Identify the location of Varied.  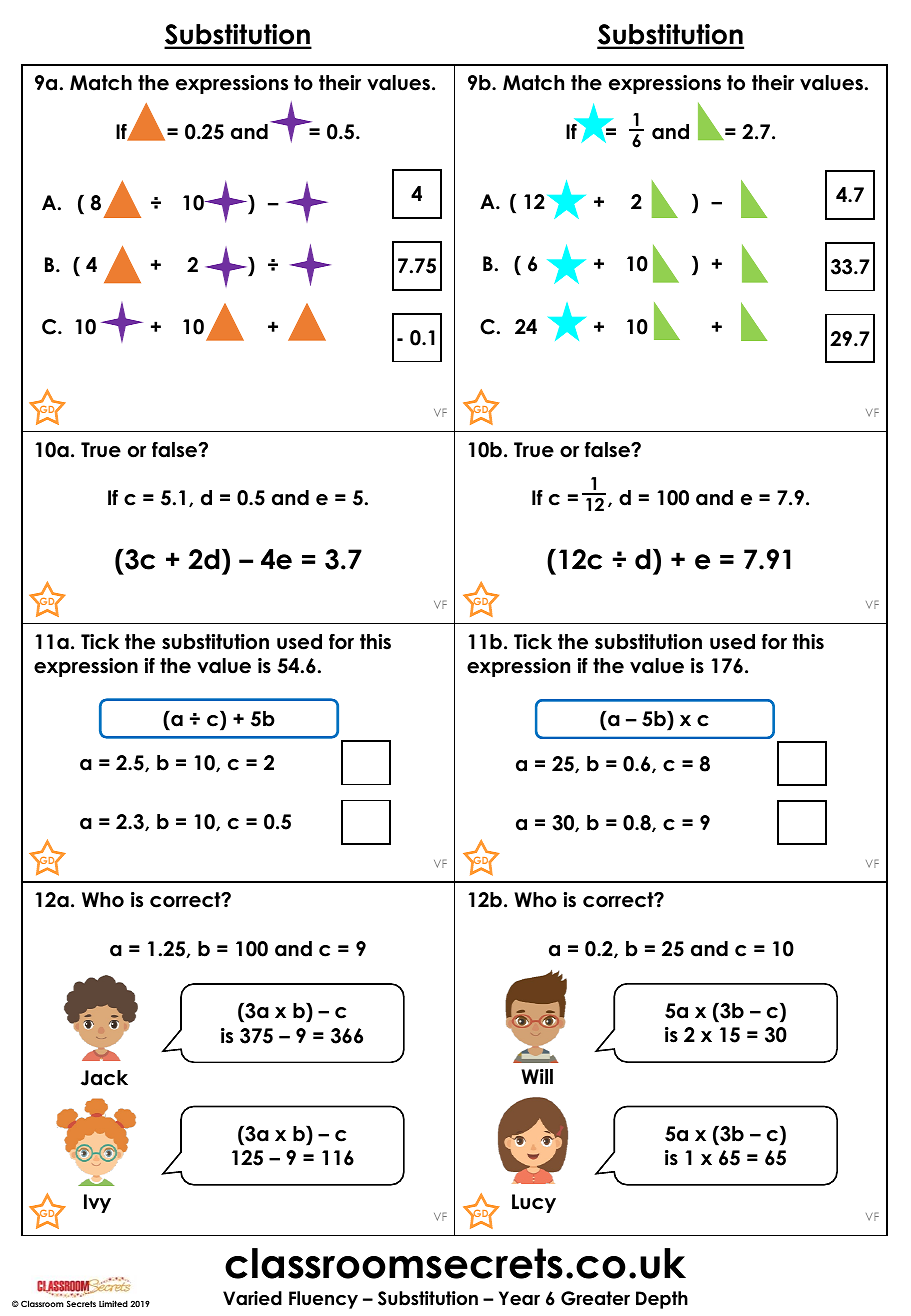
(252, 1298).
